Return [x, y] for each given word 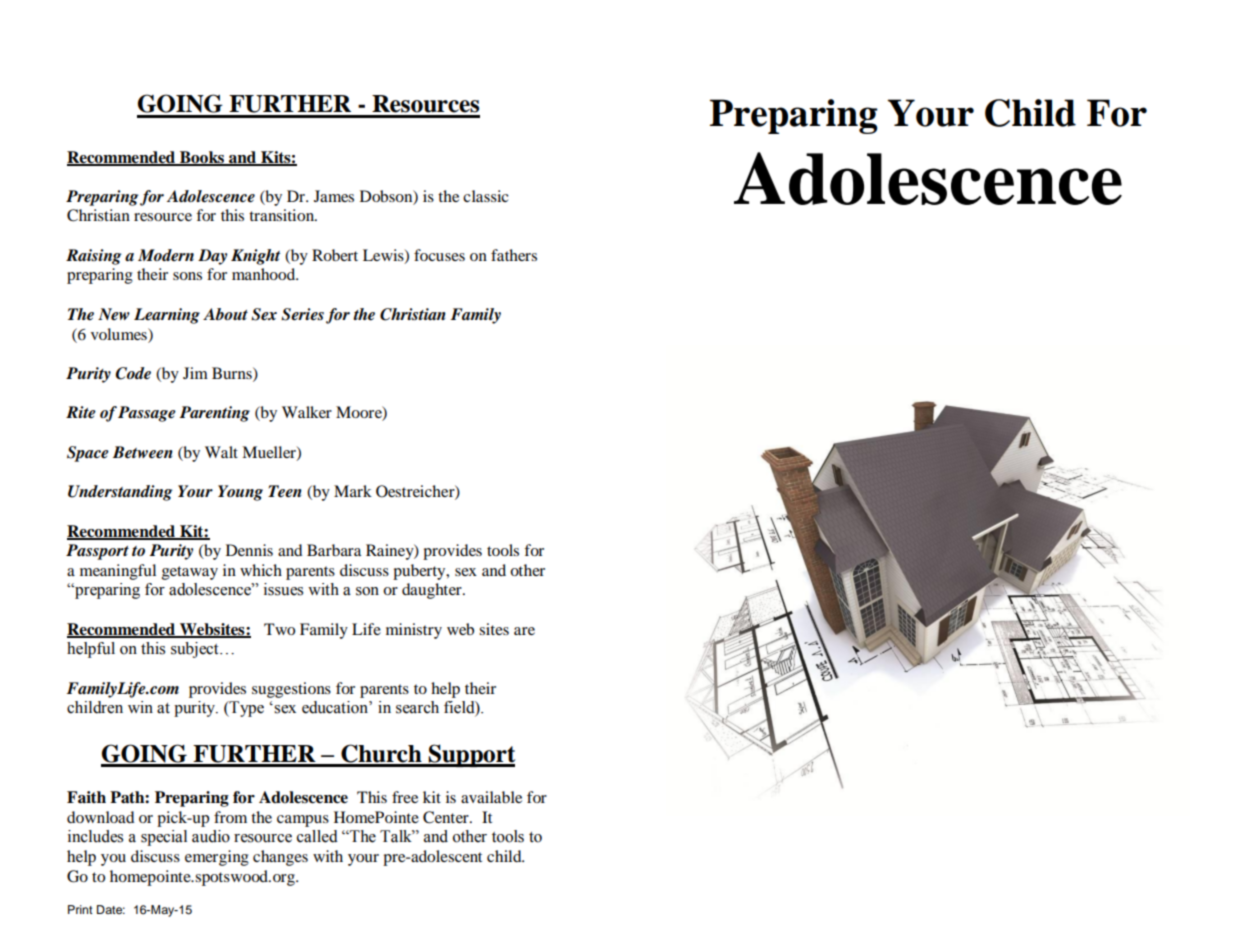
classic [486, 196]
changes [280, 858]
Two [279, 629]
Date [111, 909]
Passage [147, 414]
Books [201, 158]
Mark [353, 491]
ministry [414, 631]
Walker [307, 412]
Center [447, 817]
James [334, 196]
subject [196, 650]
